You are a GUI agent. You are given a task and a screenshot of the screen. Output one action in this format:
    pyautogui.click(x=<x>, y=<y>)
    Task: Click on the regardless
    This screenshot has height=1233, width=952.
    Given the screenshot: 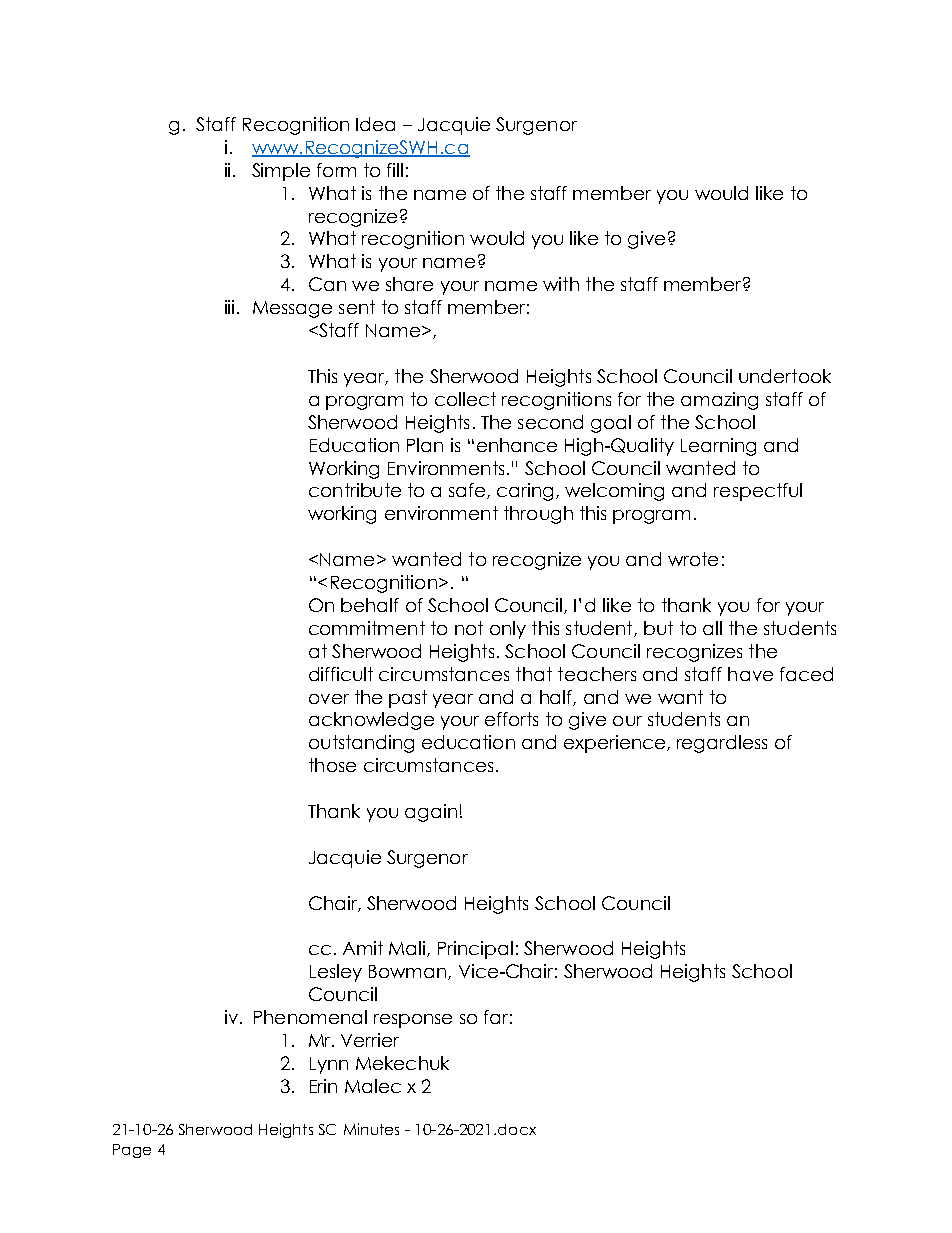 What is the action you would take?
    pyautogui.click(x=722, y=744)
